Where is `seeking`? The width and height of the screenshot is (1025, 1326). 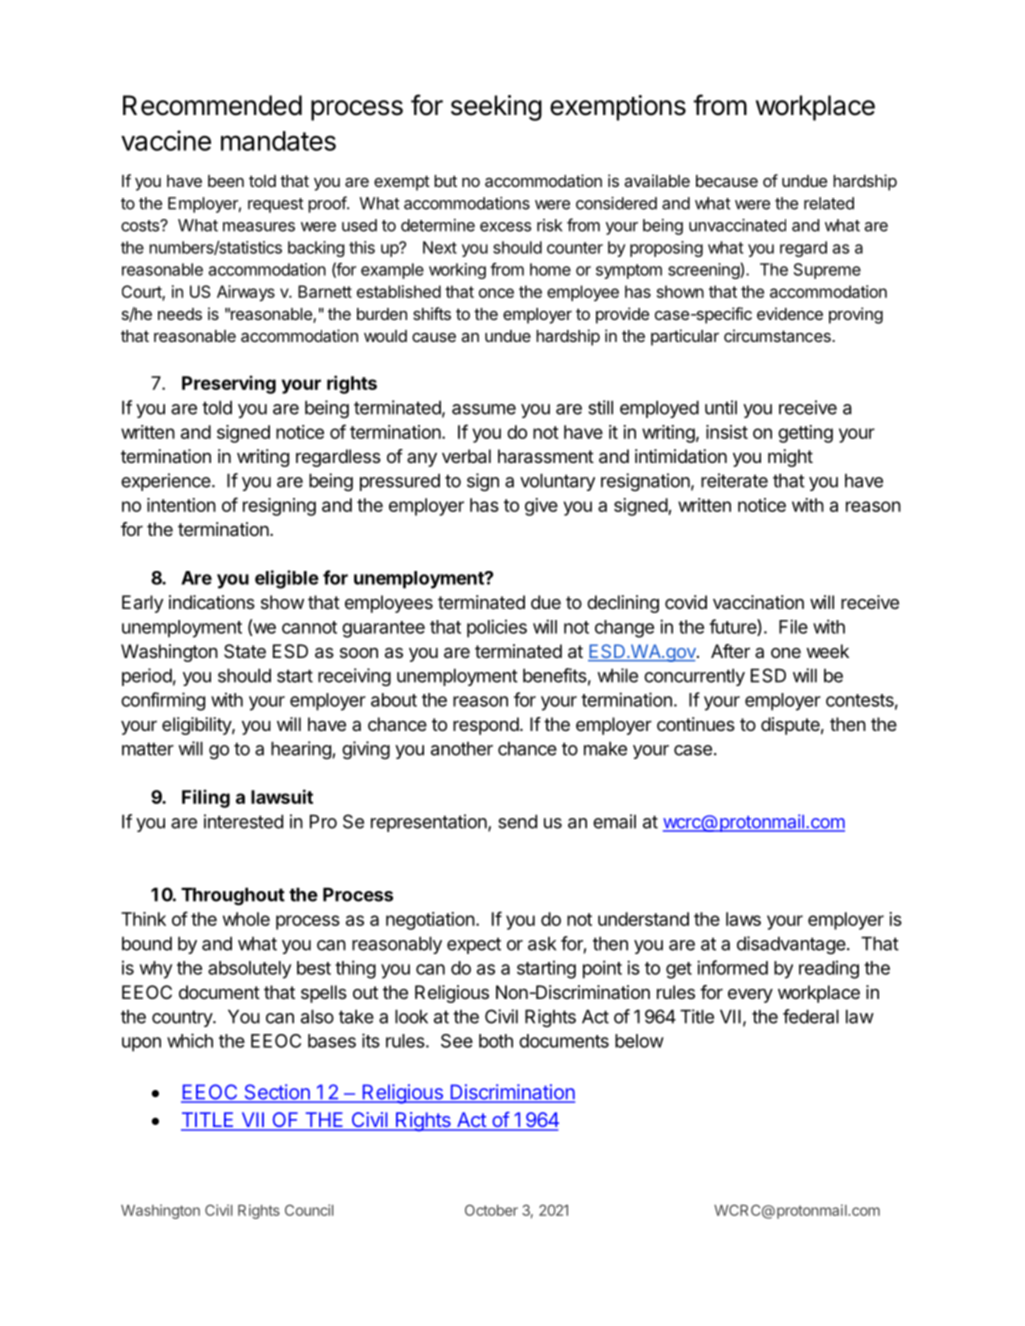 seeking is located at coordinates (496, 108).
